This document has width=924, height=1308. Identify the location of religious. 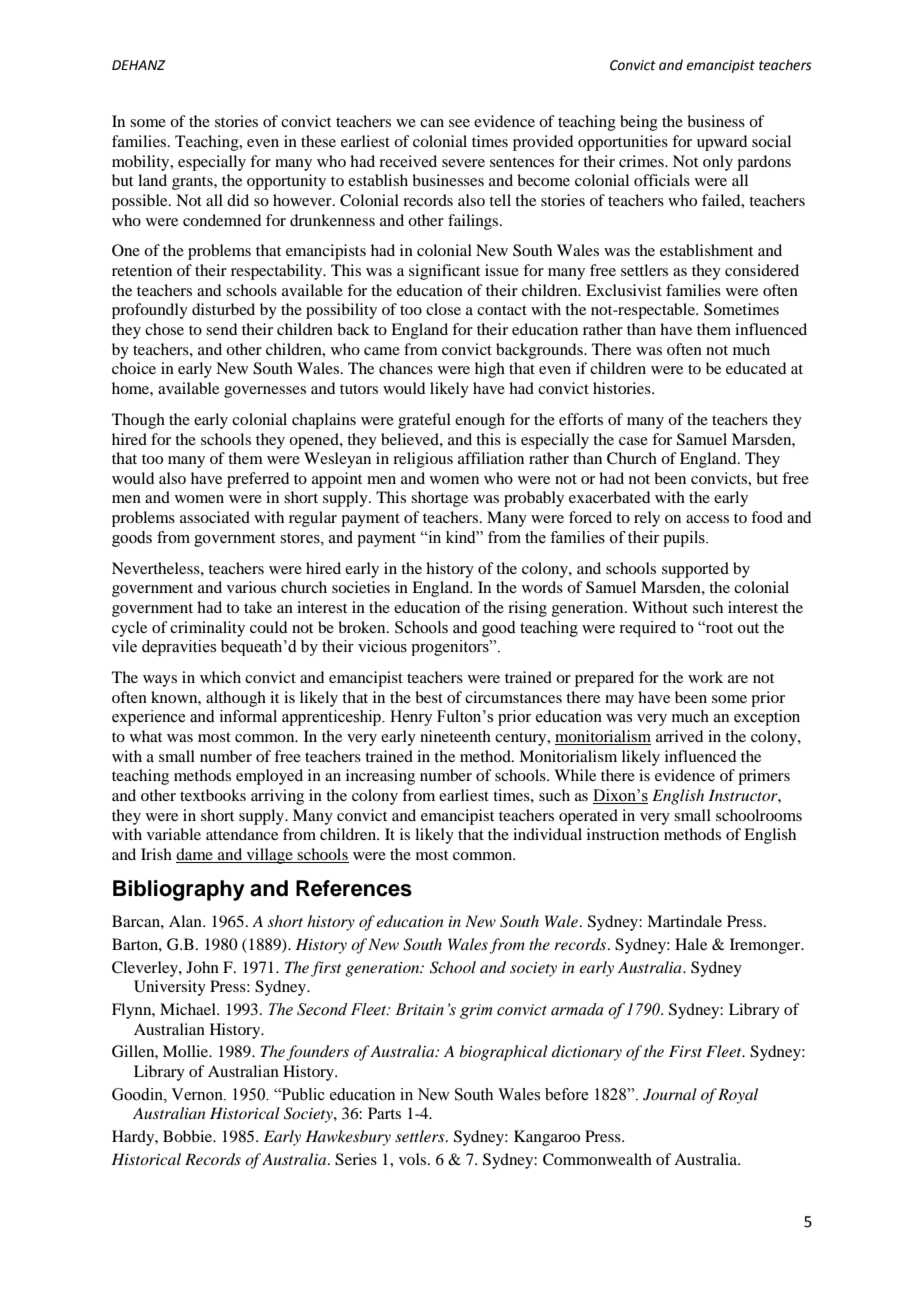
(423, 460).
